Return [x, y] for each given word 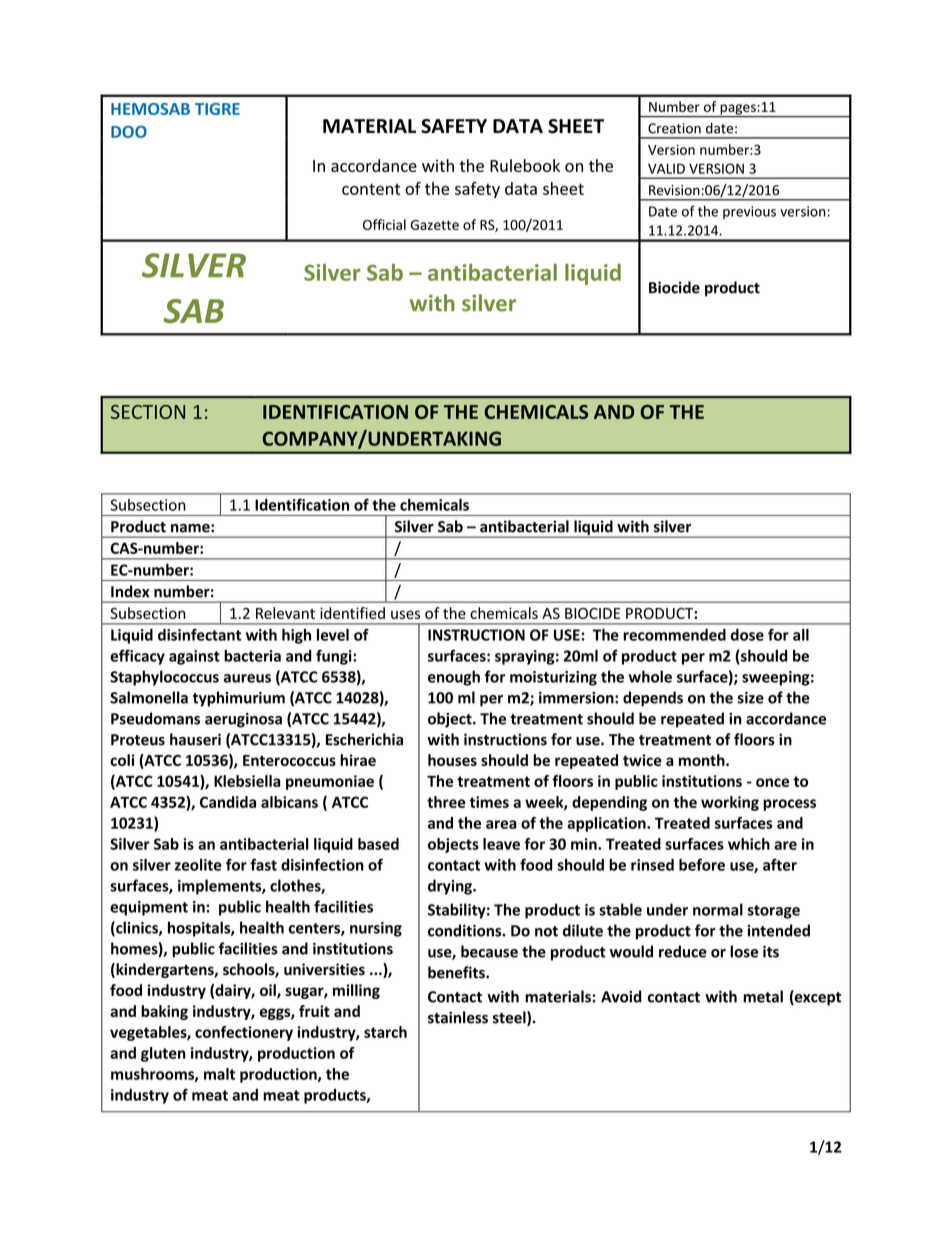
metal [763, 996]
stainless [458, 1017]
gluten [163, 1054]
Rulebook [525, 165]
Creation [674, 128]
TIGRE [217, 109]
